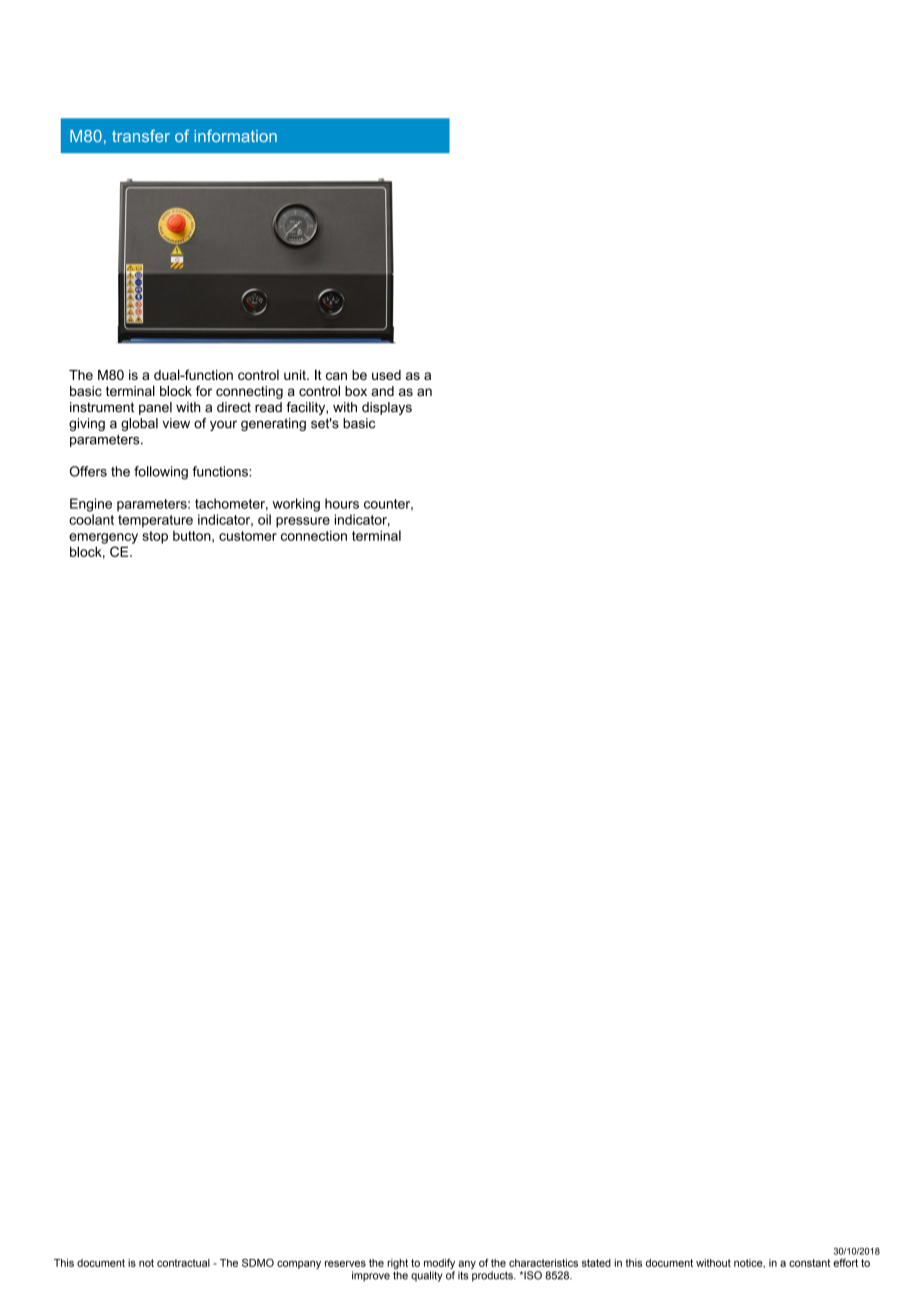  Describe the element at coordinates (141, 135) in the screenshot. I see `transfer` at that location.
